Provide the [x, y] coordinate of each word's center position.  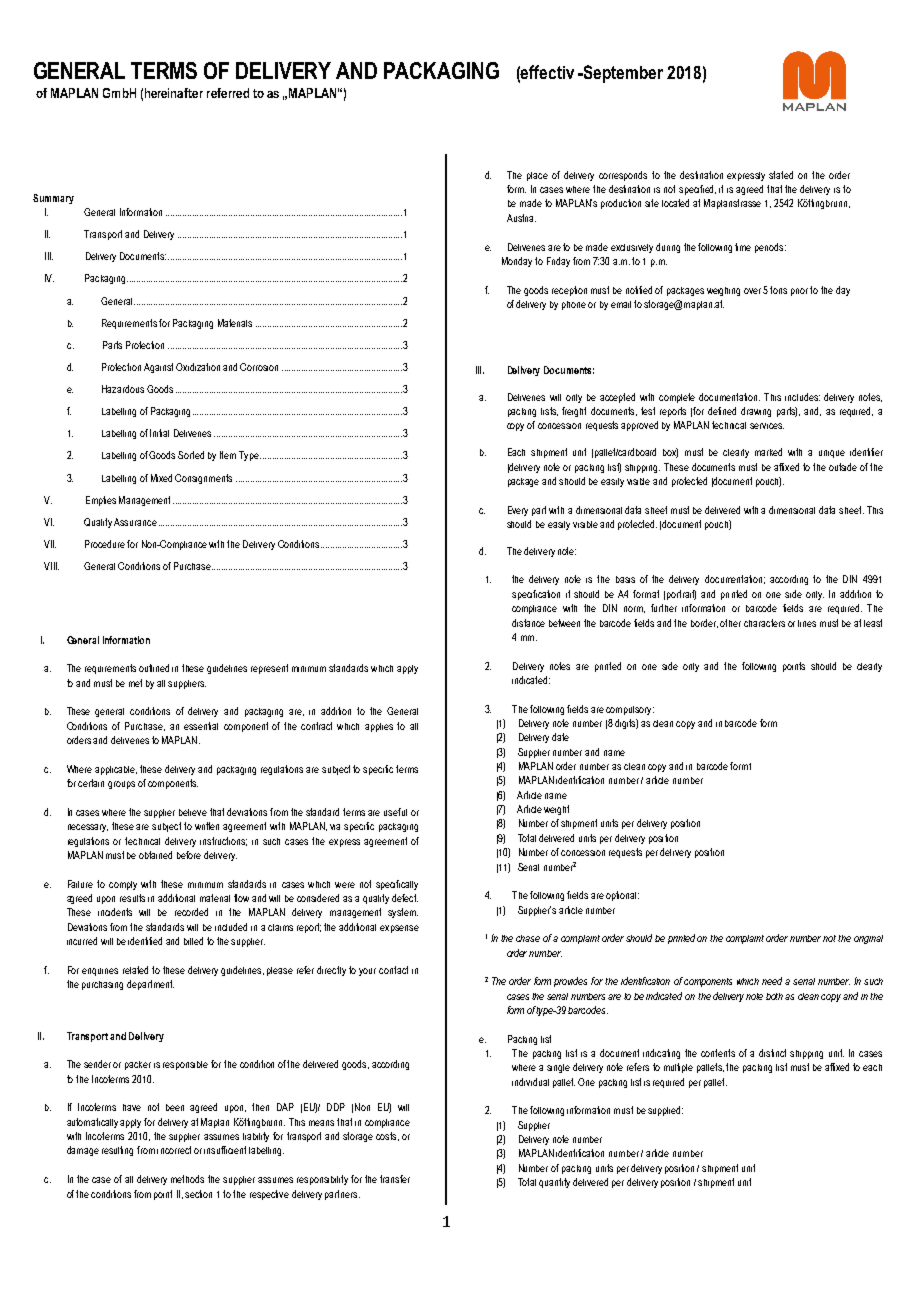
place [537, 176]
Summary [53, 199]
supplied [665, 1111]
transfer [395, 1179]
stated [781, 175]
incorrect [174, 1150]
